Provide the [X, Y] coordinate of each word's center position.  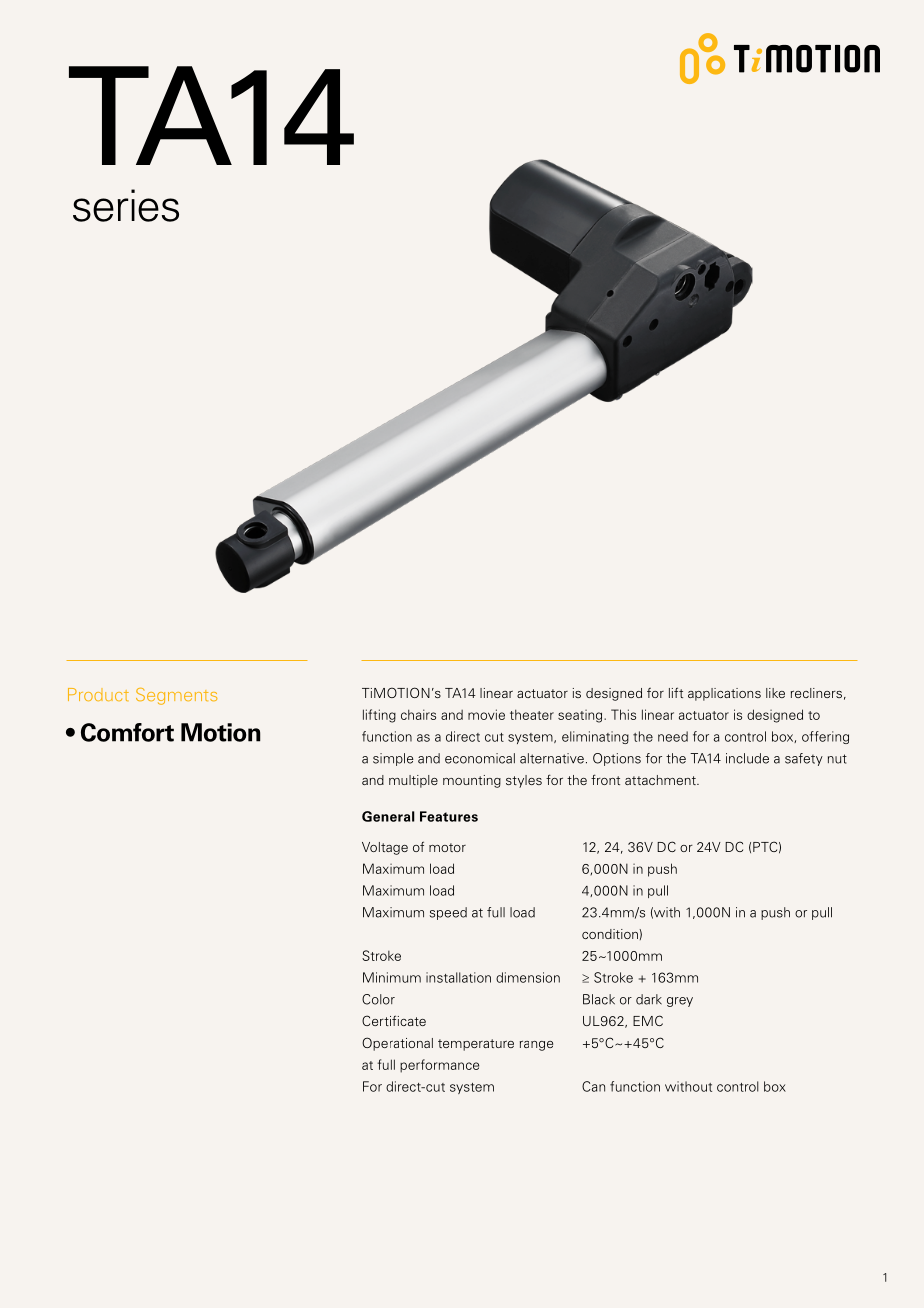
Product [98, 694]
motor [447, 847]
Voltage [385, 848]
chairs [418, 714]
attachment [661, 780]
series [126, 205]
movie [486, 714]
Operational [397, 1044]
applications [724, 694]
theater [532, 714]
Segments [176, 696]
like [775, 693]
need [673, 736]
